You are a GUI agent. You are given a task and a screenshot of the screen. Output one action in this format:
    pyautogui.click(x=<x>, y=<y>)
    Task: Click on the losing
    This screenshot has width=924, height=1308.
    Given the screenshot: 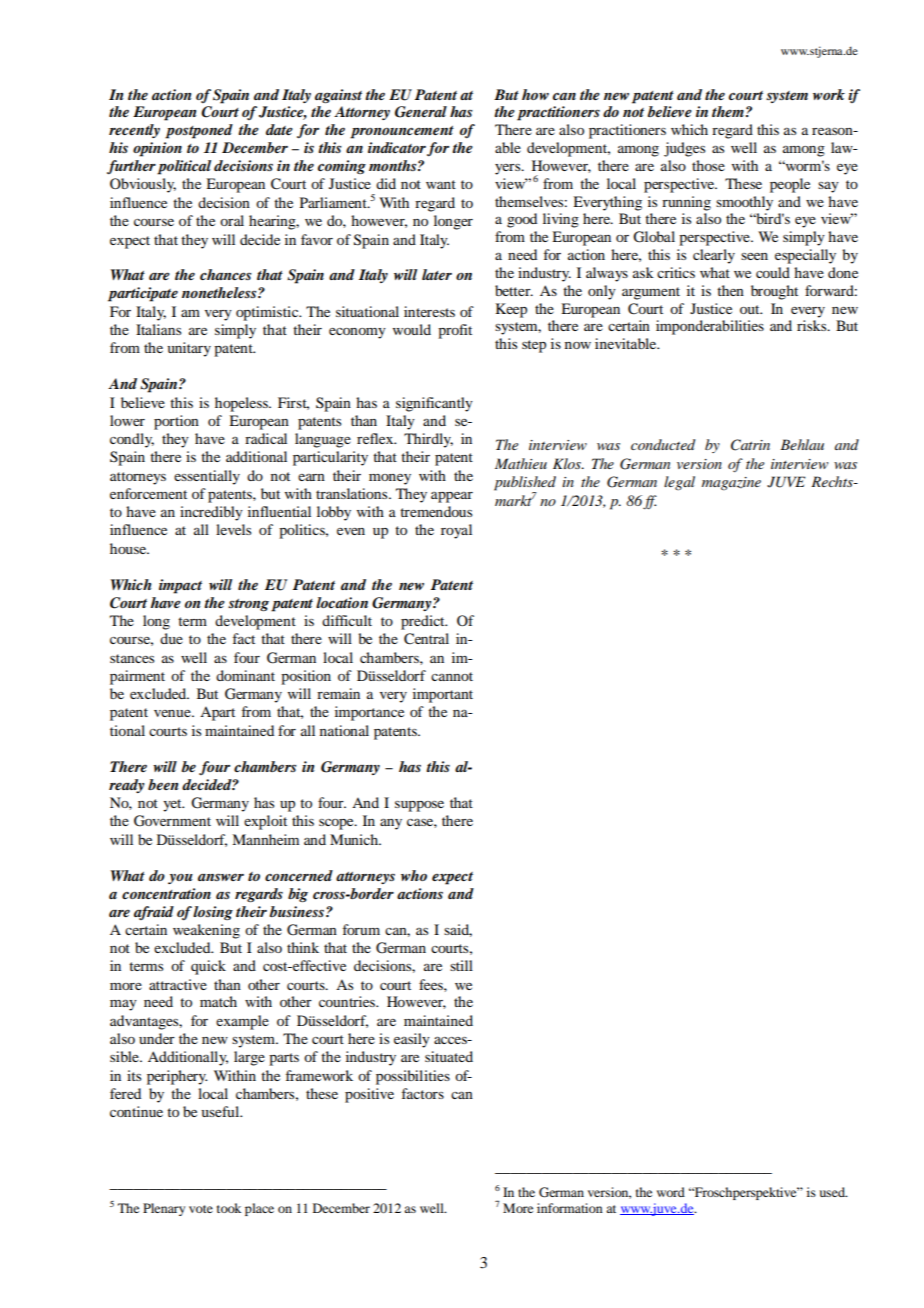 What is the action you would take?
    pyautogui.click(x=213, y=913)
